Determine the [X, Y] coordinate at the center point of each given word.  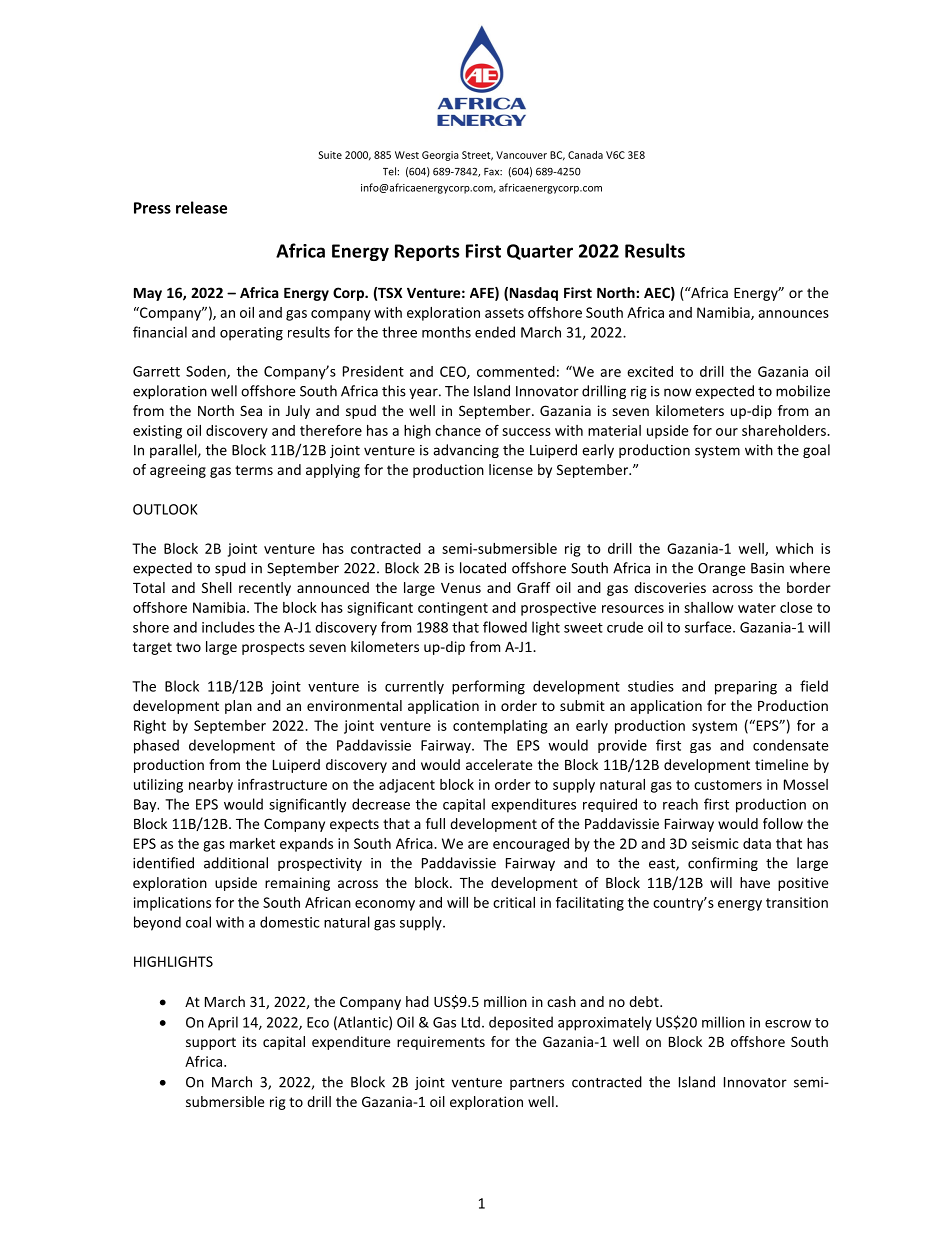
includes [228, 627]
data [757, 843]
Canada [585, 155]
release [201, 207]
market [252, 843]
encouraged [531, 845]
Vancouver [521, 155]
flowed [505, 627]
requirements [441, 1043]
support [211, 1043]
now [677, 392]
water [757, 608]
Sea [251, 410]
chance [458, 430]
